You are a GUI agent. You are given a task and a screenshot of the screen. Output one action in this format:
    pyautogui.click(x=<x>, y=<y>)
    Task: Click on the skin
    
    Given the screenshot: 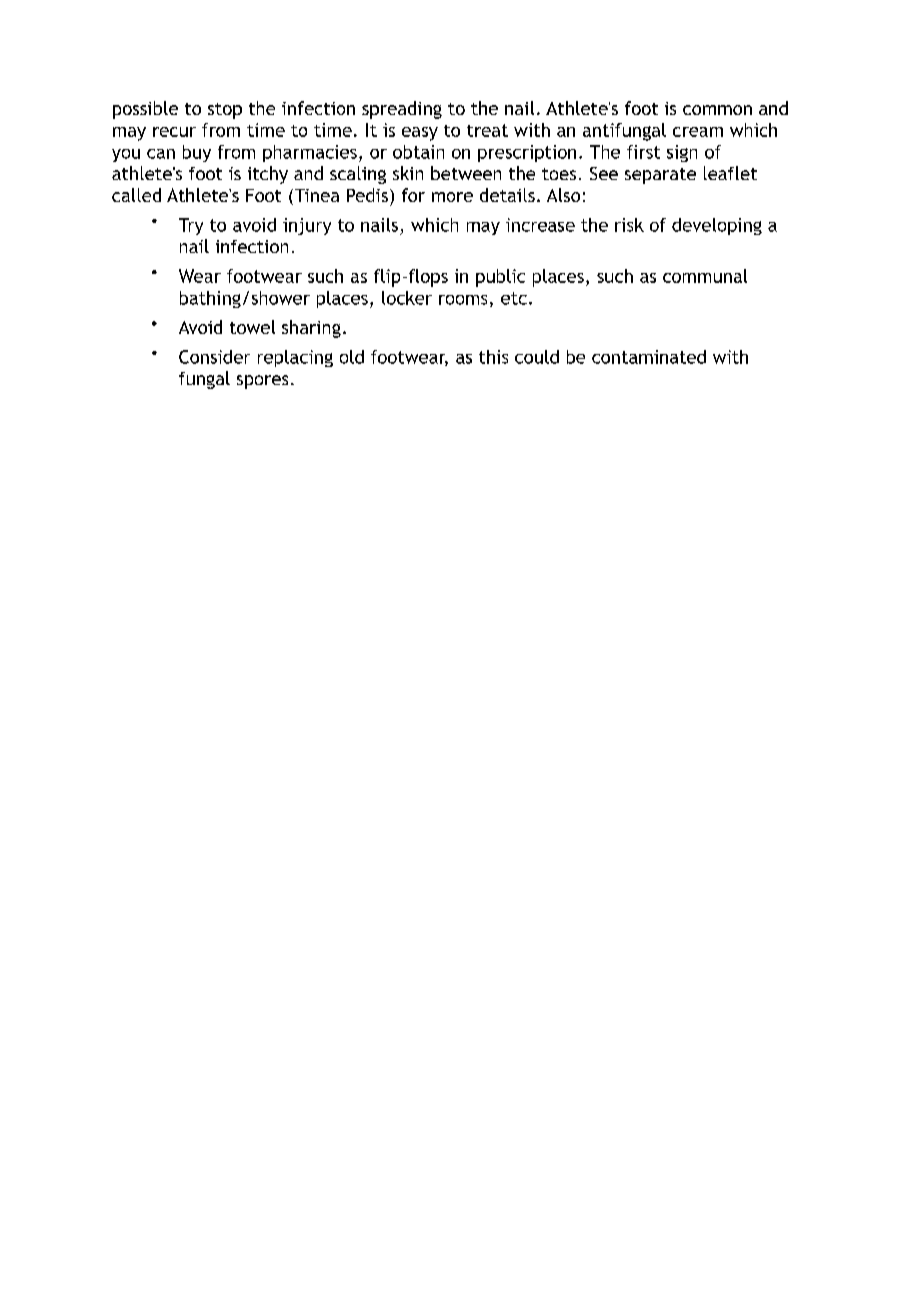 What is the action you would take?
    pyautogui.click(x=408, y=173)
